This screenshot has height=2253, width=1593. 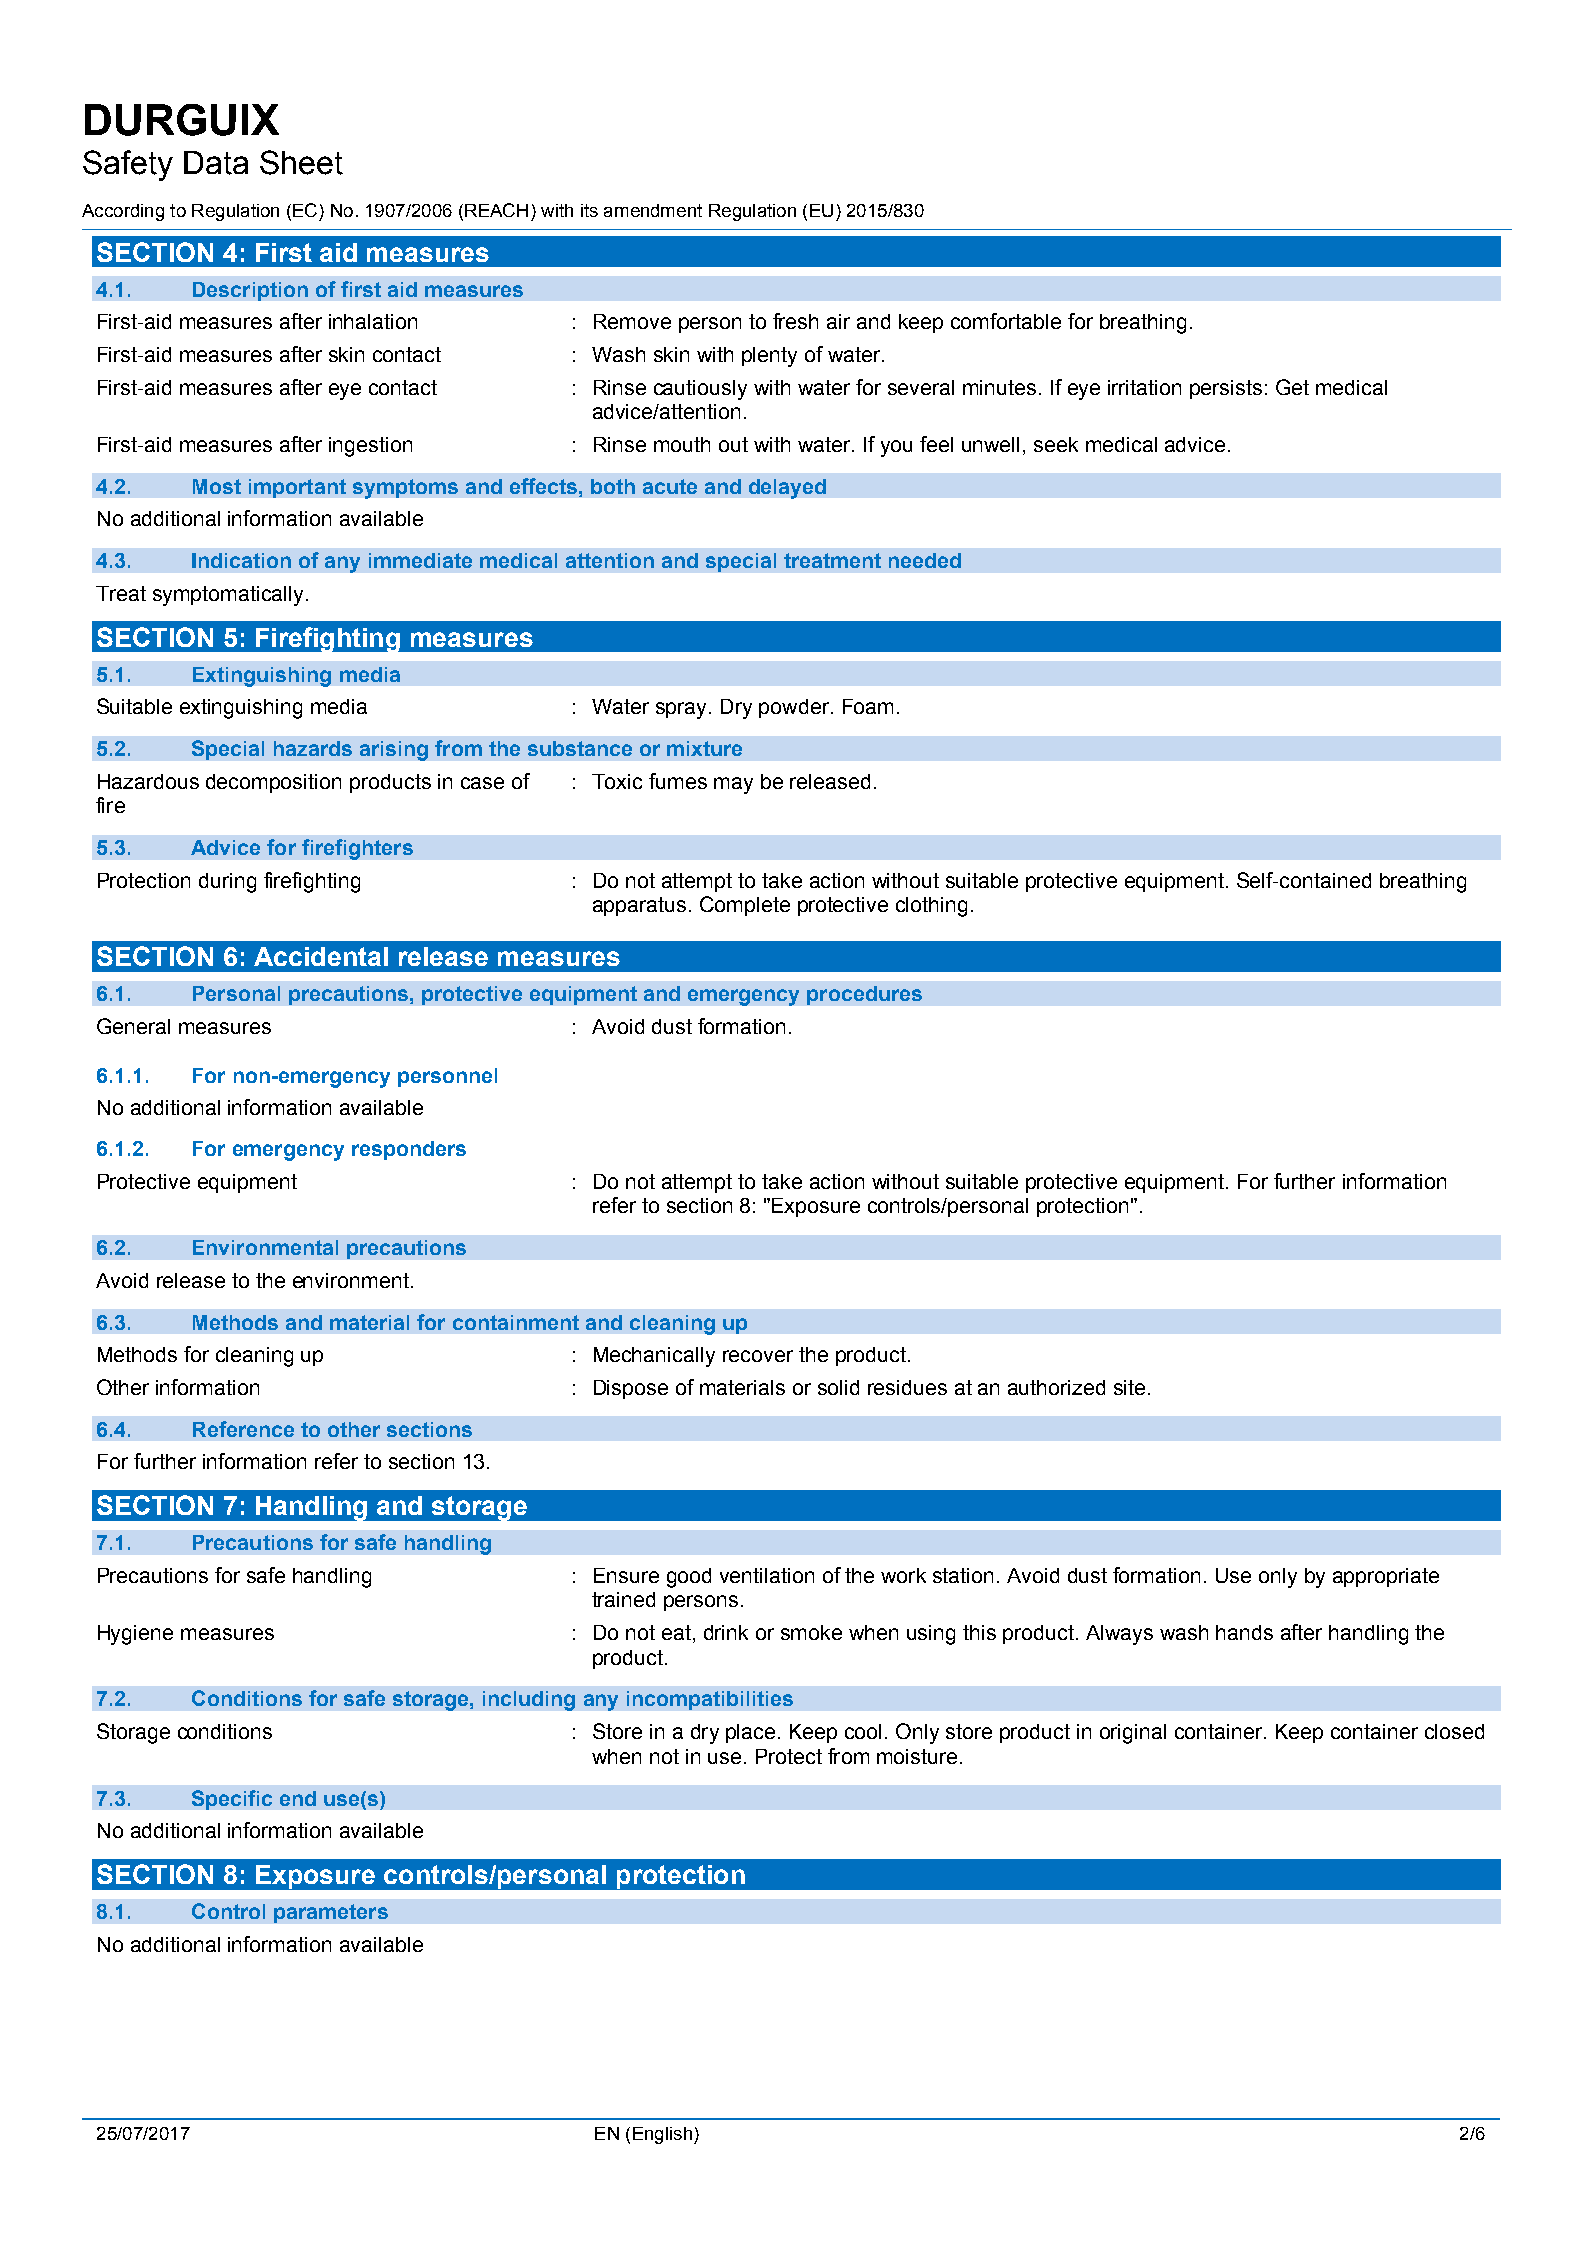 What do you see at coordinates (331, 1913) in the screenshot?
I see `parameters` at bounding box center [331, 1913].
